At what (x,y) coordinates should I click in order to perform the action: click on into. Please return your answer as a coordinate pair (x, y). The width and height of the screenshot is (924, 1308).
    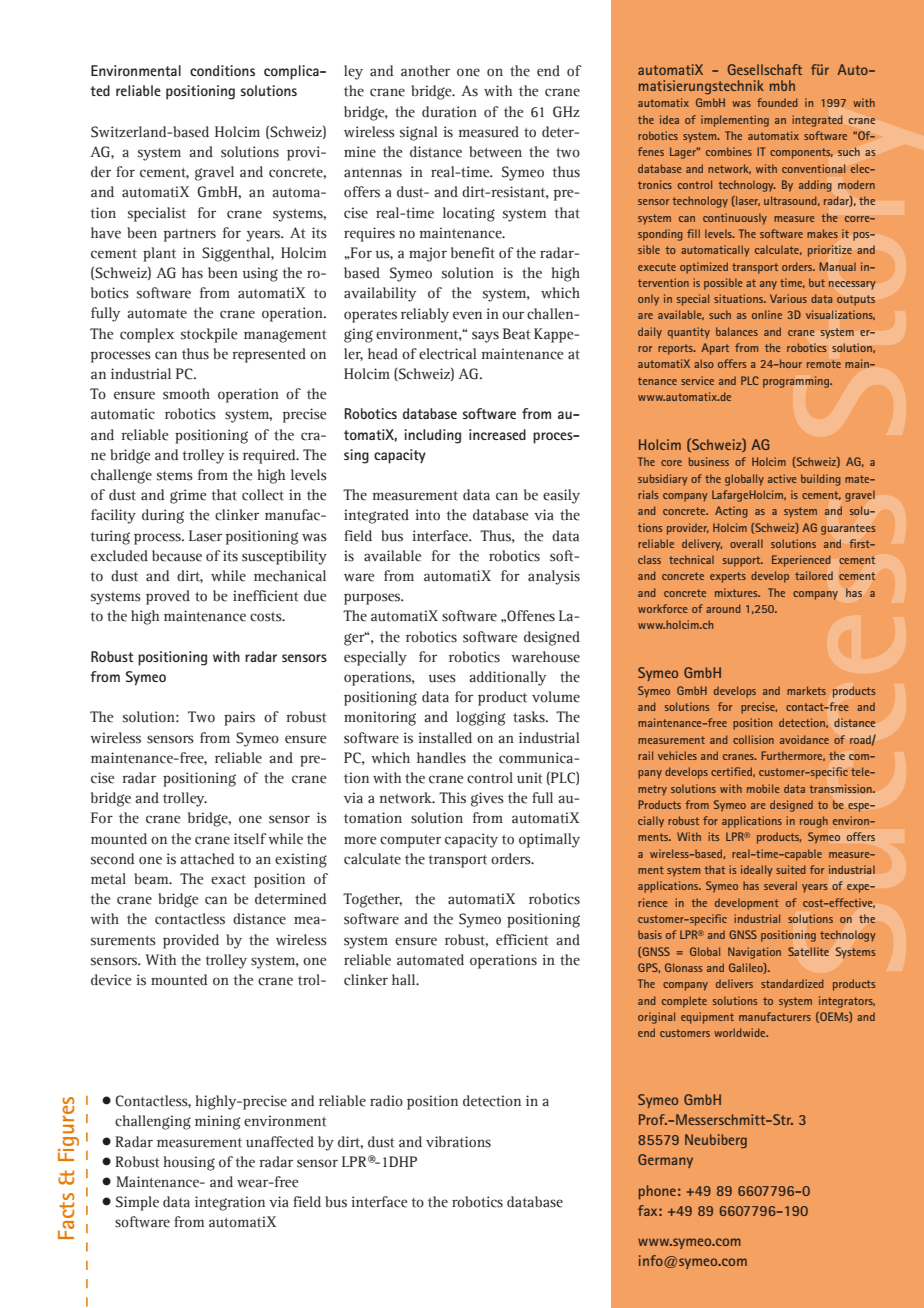
    Looking at the image, I should click on (427, 515).
